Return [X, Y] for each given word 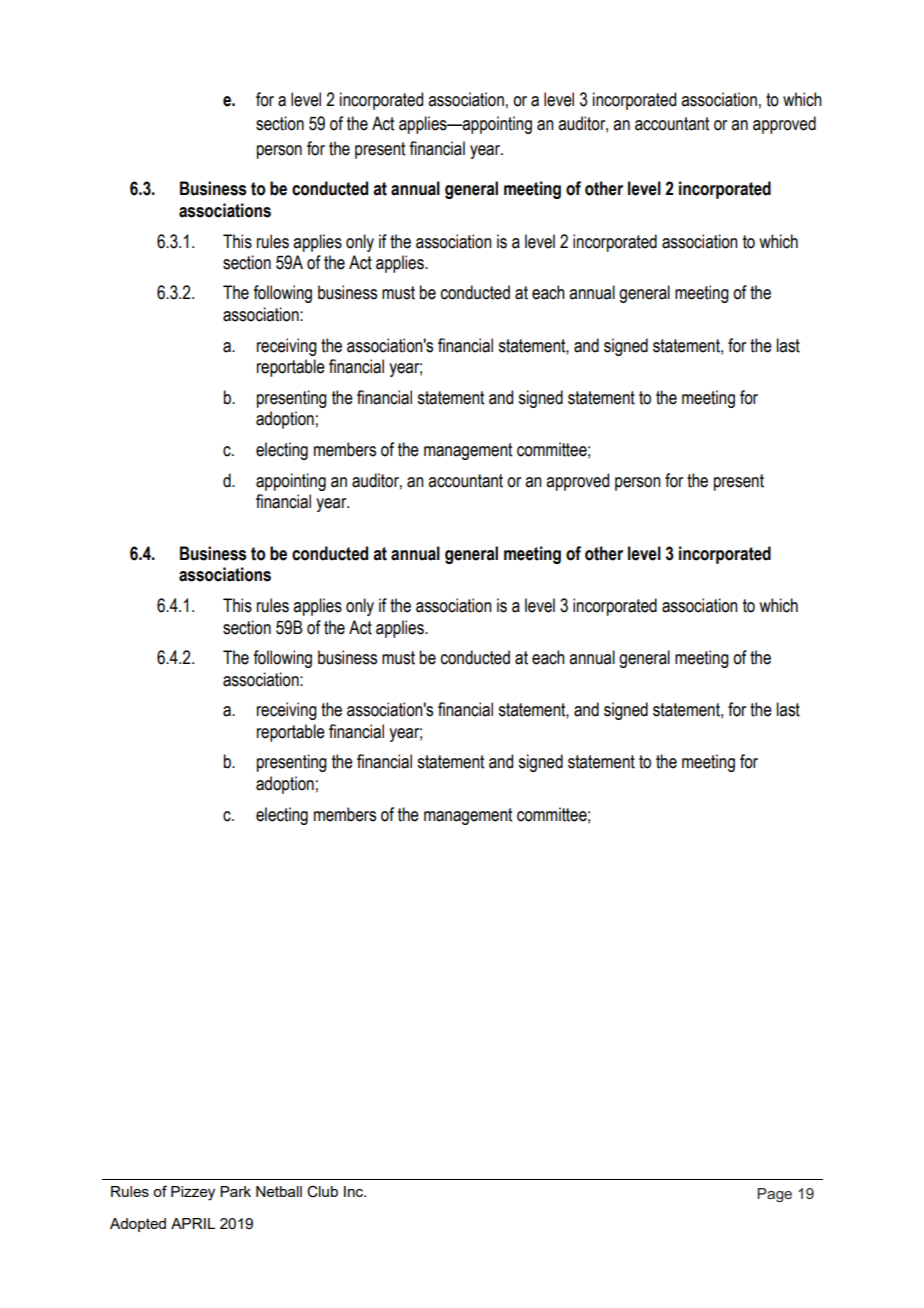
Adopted [138, 1225]
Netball [279, 1191]
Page [774, 1195]
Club [322, 1192]
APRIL [193, 1223]
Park [235, 1191]
